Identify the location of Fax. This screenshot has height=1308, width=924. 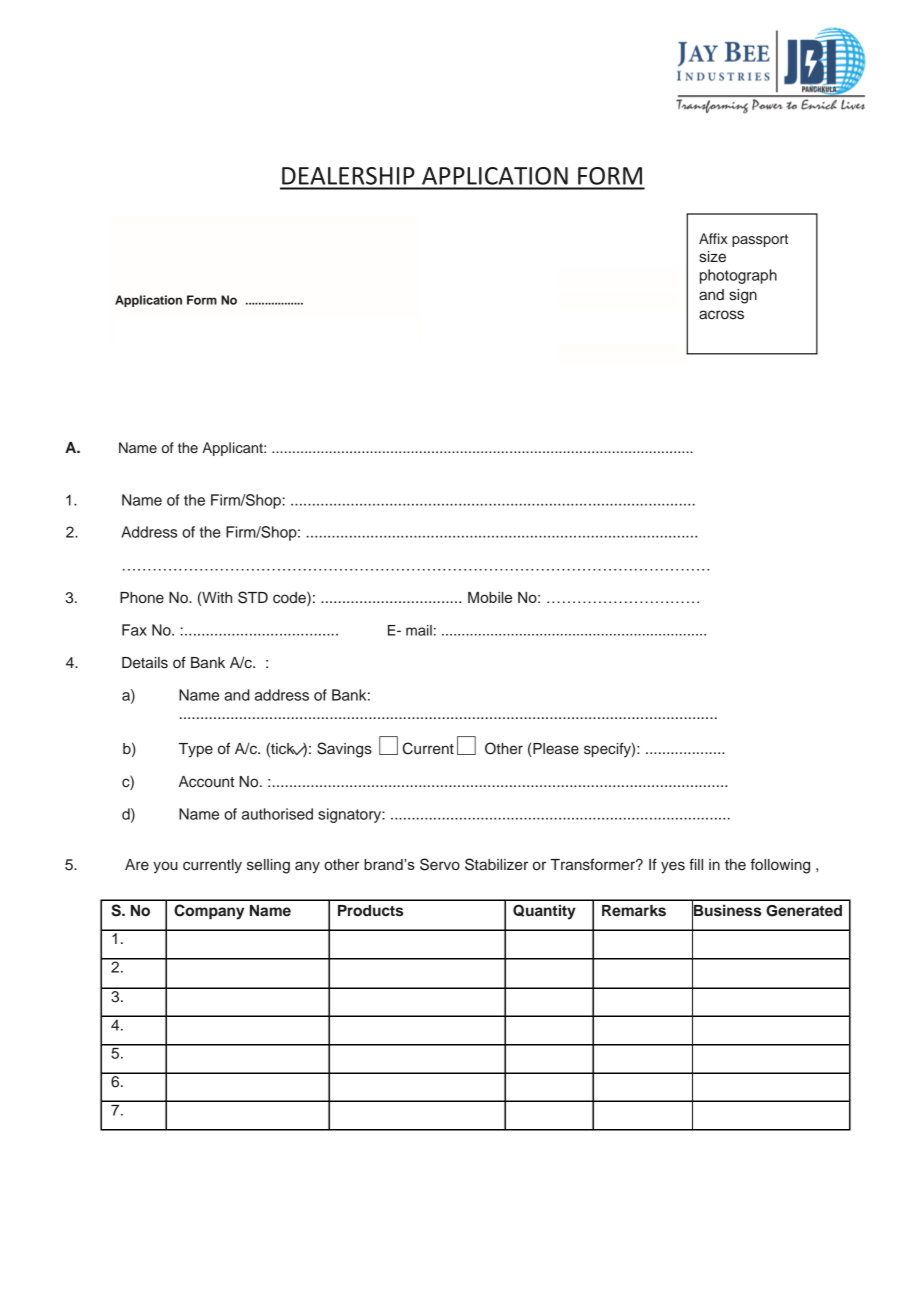
(134, 630).
